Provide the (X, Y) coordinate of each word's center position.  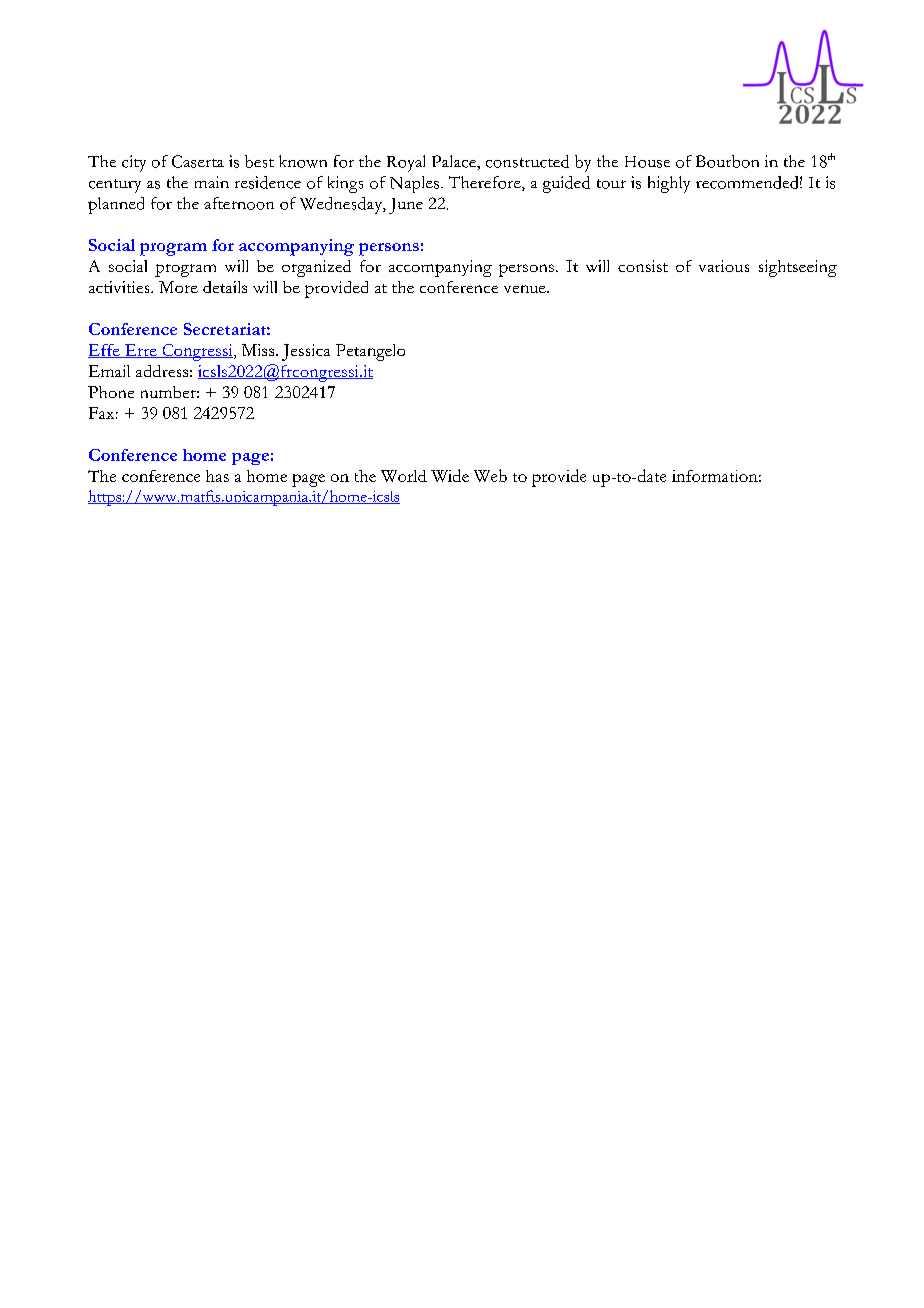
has (217, 476)
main (212, 182)
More (178, 287)
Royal (406, 163)
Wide (450, 475)
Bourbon (727, 161)
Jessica (306, 352)
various (724, 266)
